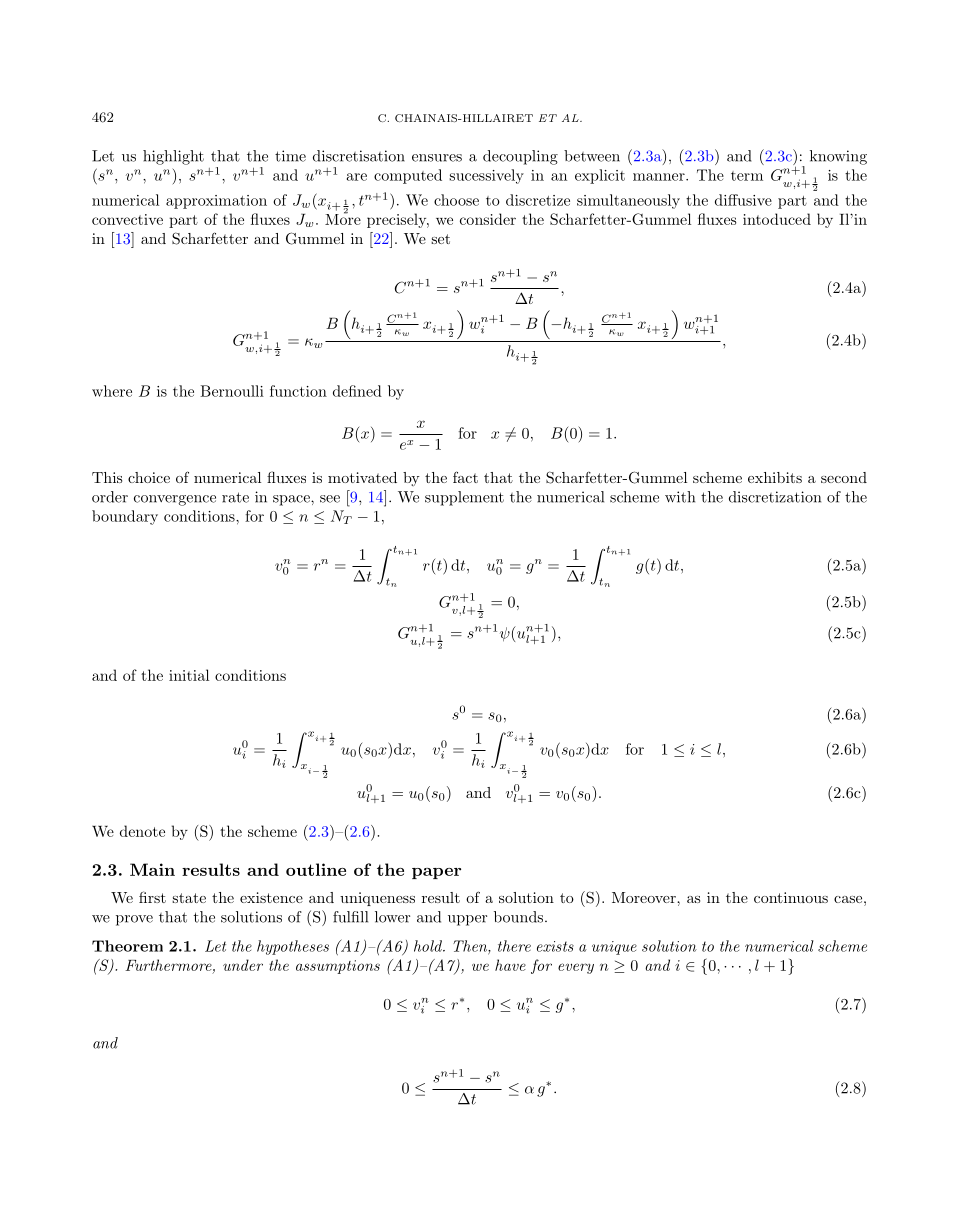 Image resolution: width=958 pixels, height=1232 pixels. What do you see at coordinates (514, 946) in the screenshot?
I see `there` at bounding box center [514, 946].
